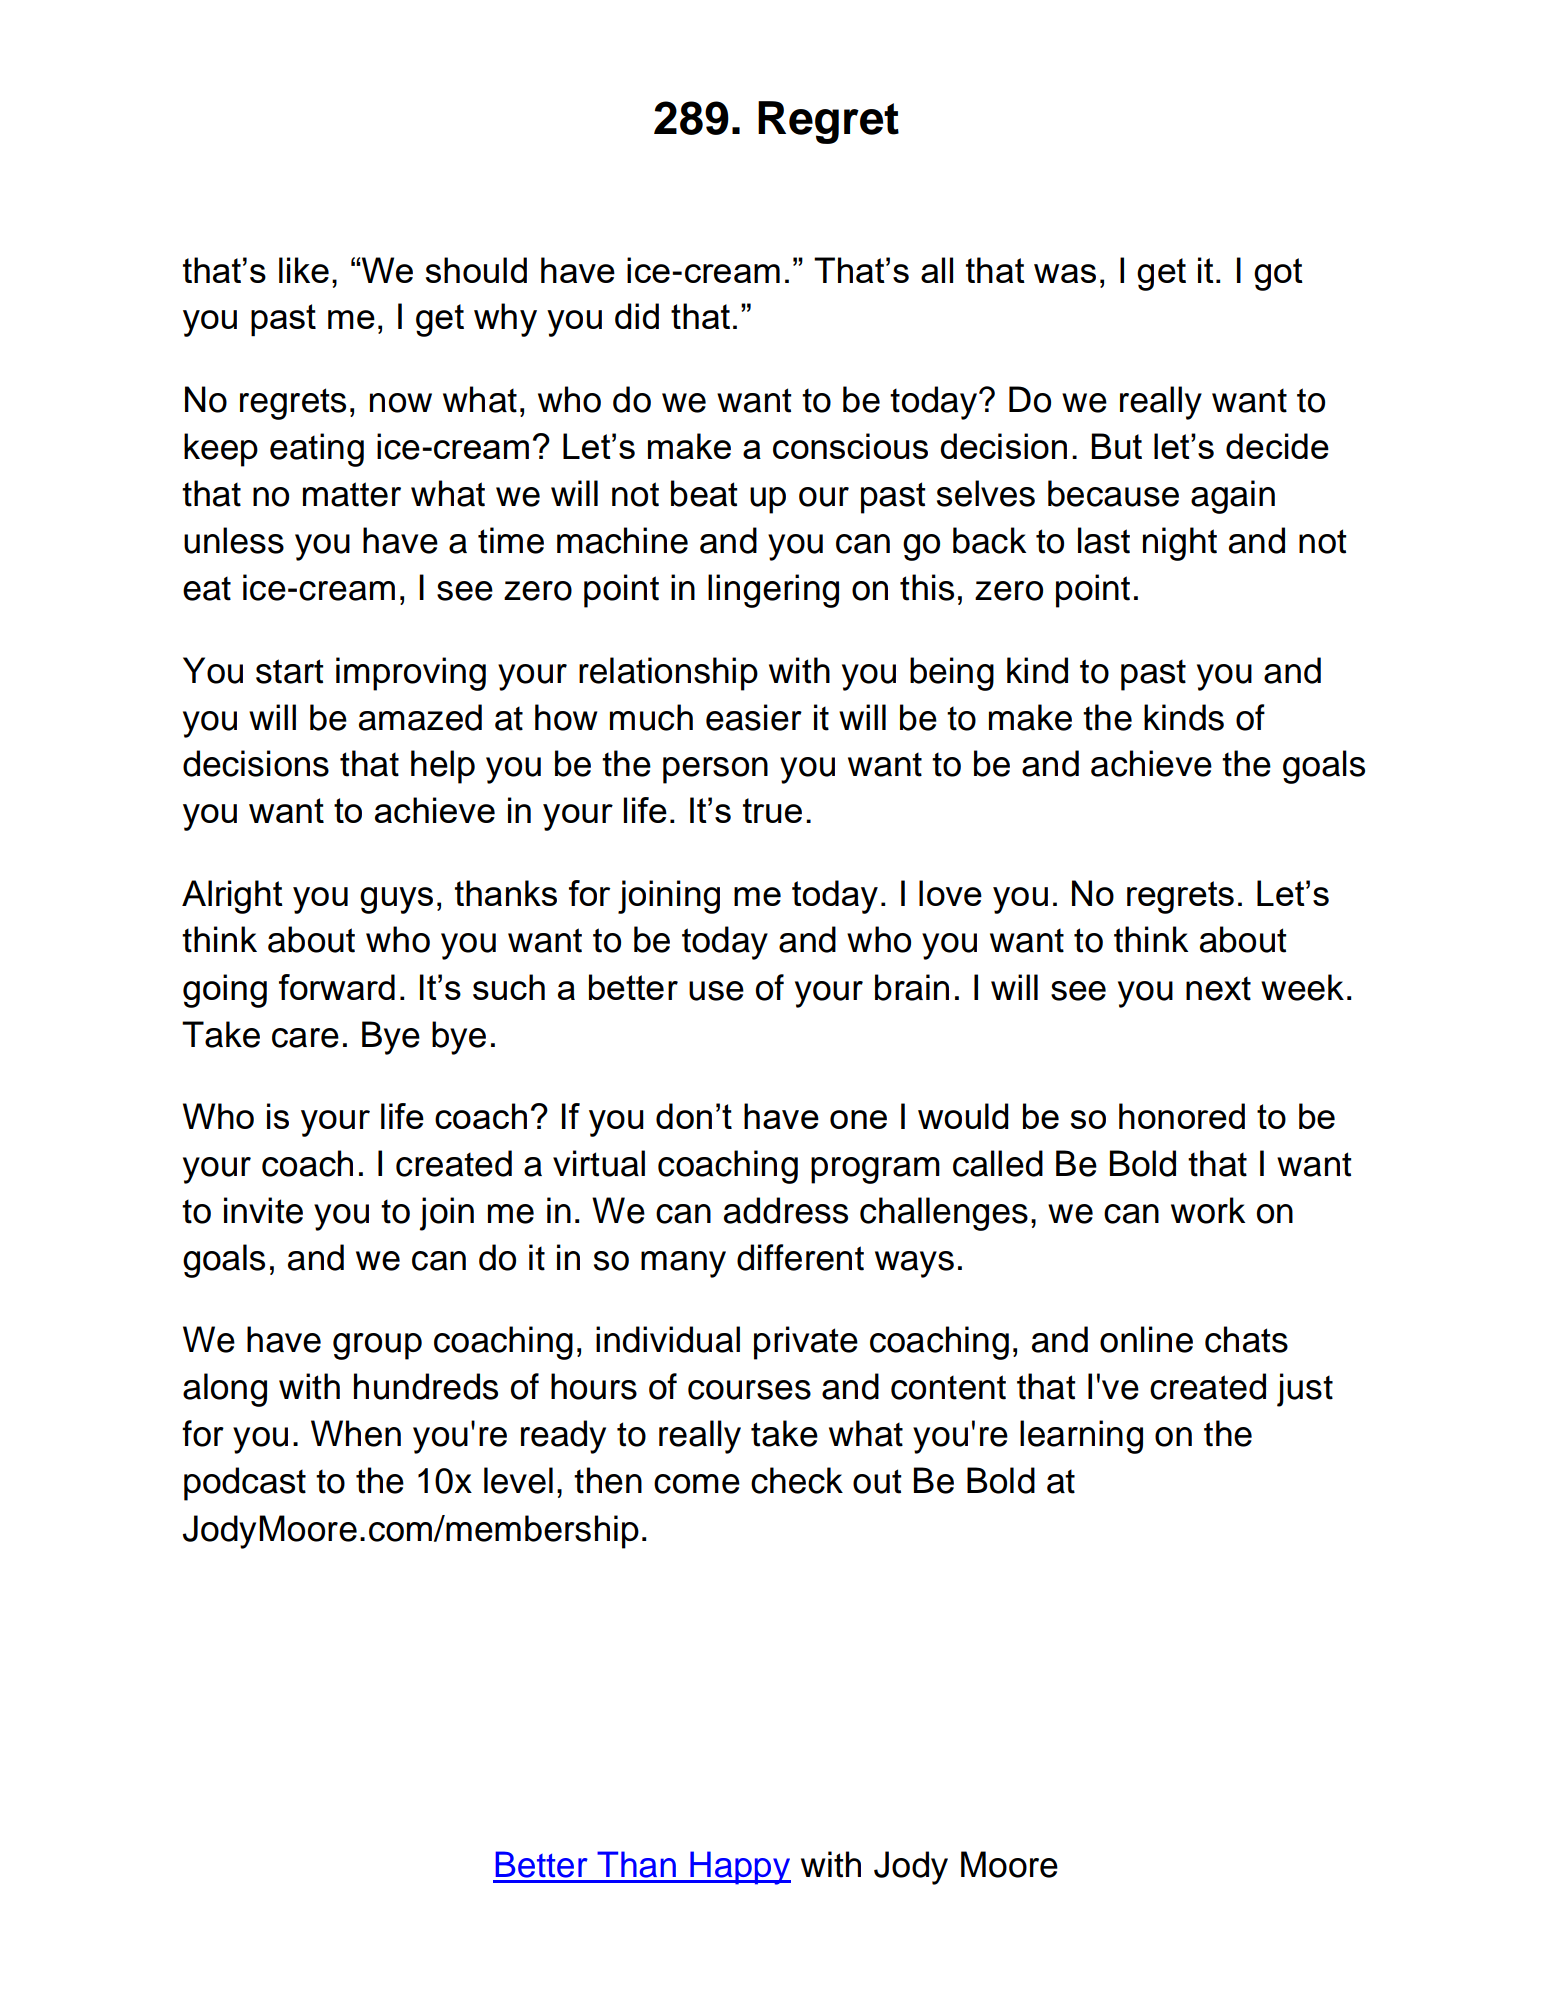 The height and width of the screenshot is (2009, 1552). Describe the element at coordinates (1182, 1116) in the screenshot. I see `honored` at that location.
